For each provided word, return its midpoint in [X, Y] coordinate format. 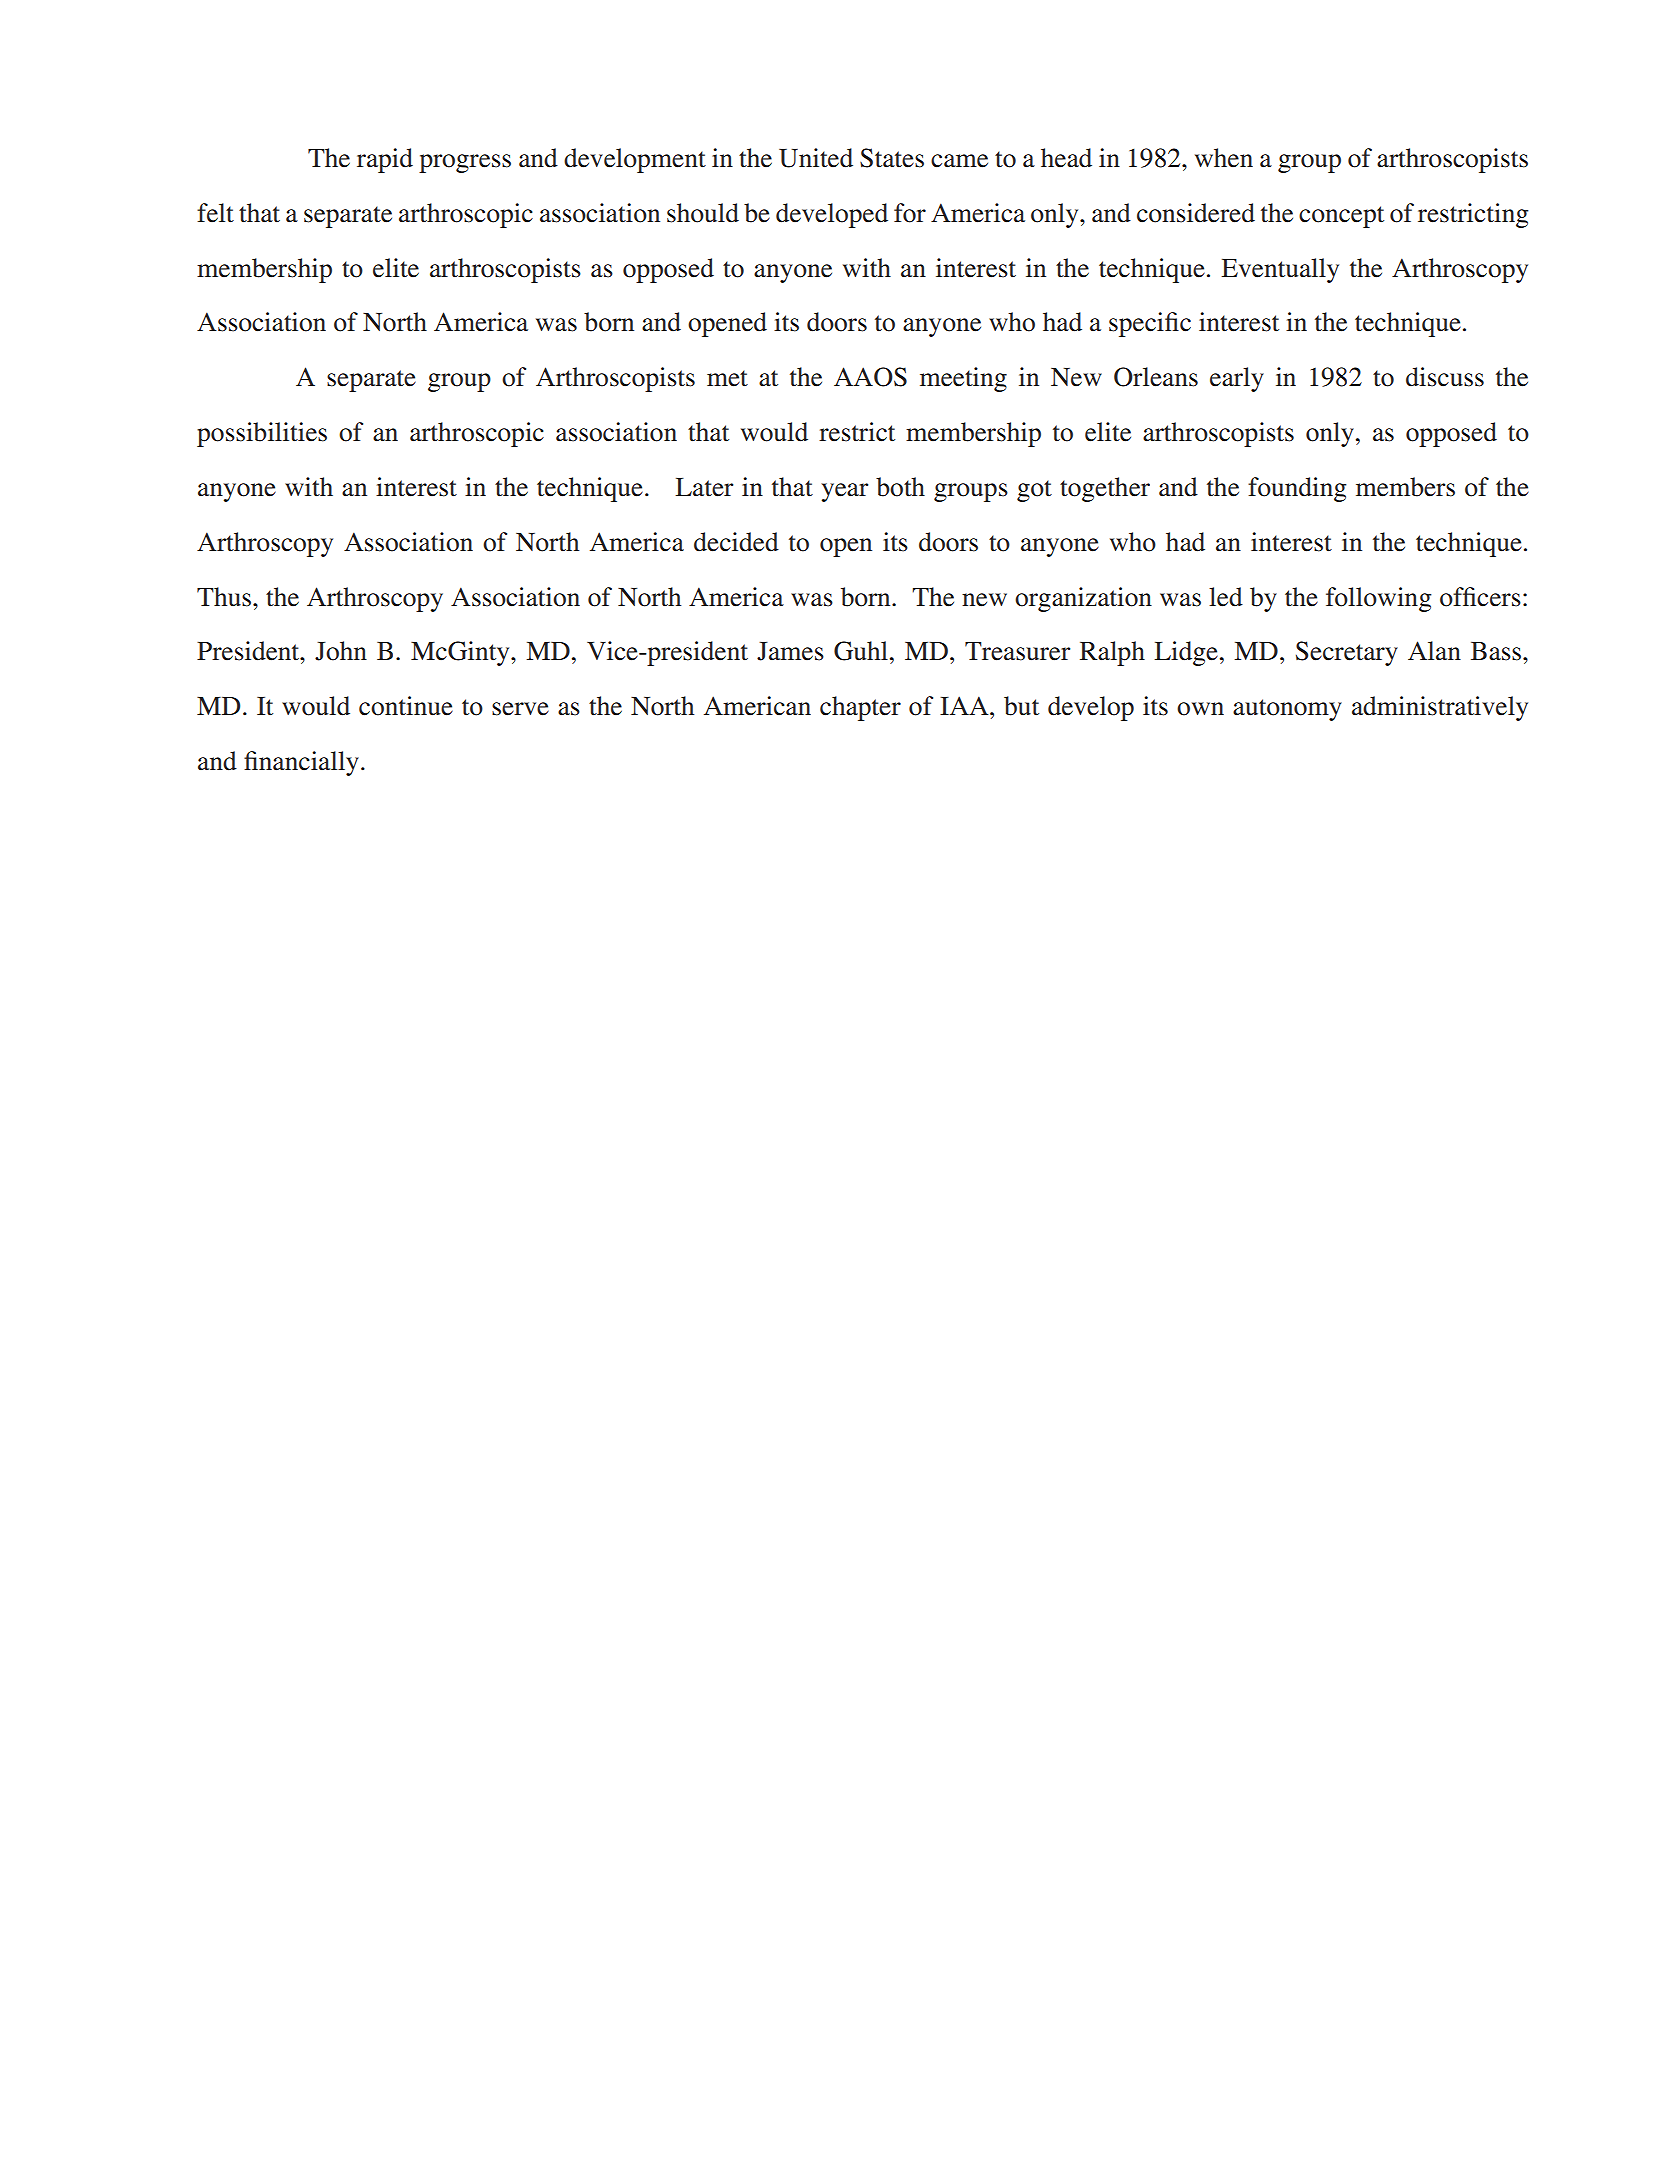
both [900, 487]
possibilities [262, 434]
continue [406, 706]
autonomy [1287, 710]
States [892, 158]
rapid [385, 160]
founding [1297, 489]
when [1224, 158]
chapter [860, 708]
